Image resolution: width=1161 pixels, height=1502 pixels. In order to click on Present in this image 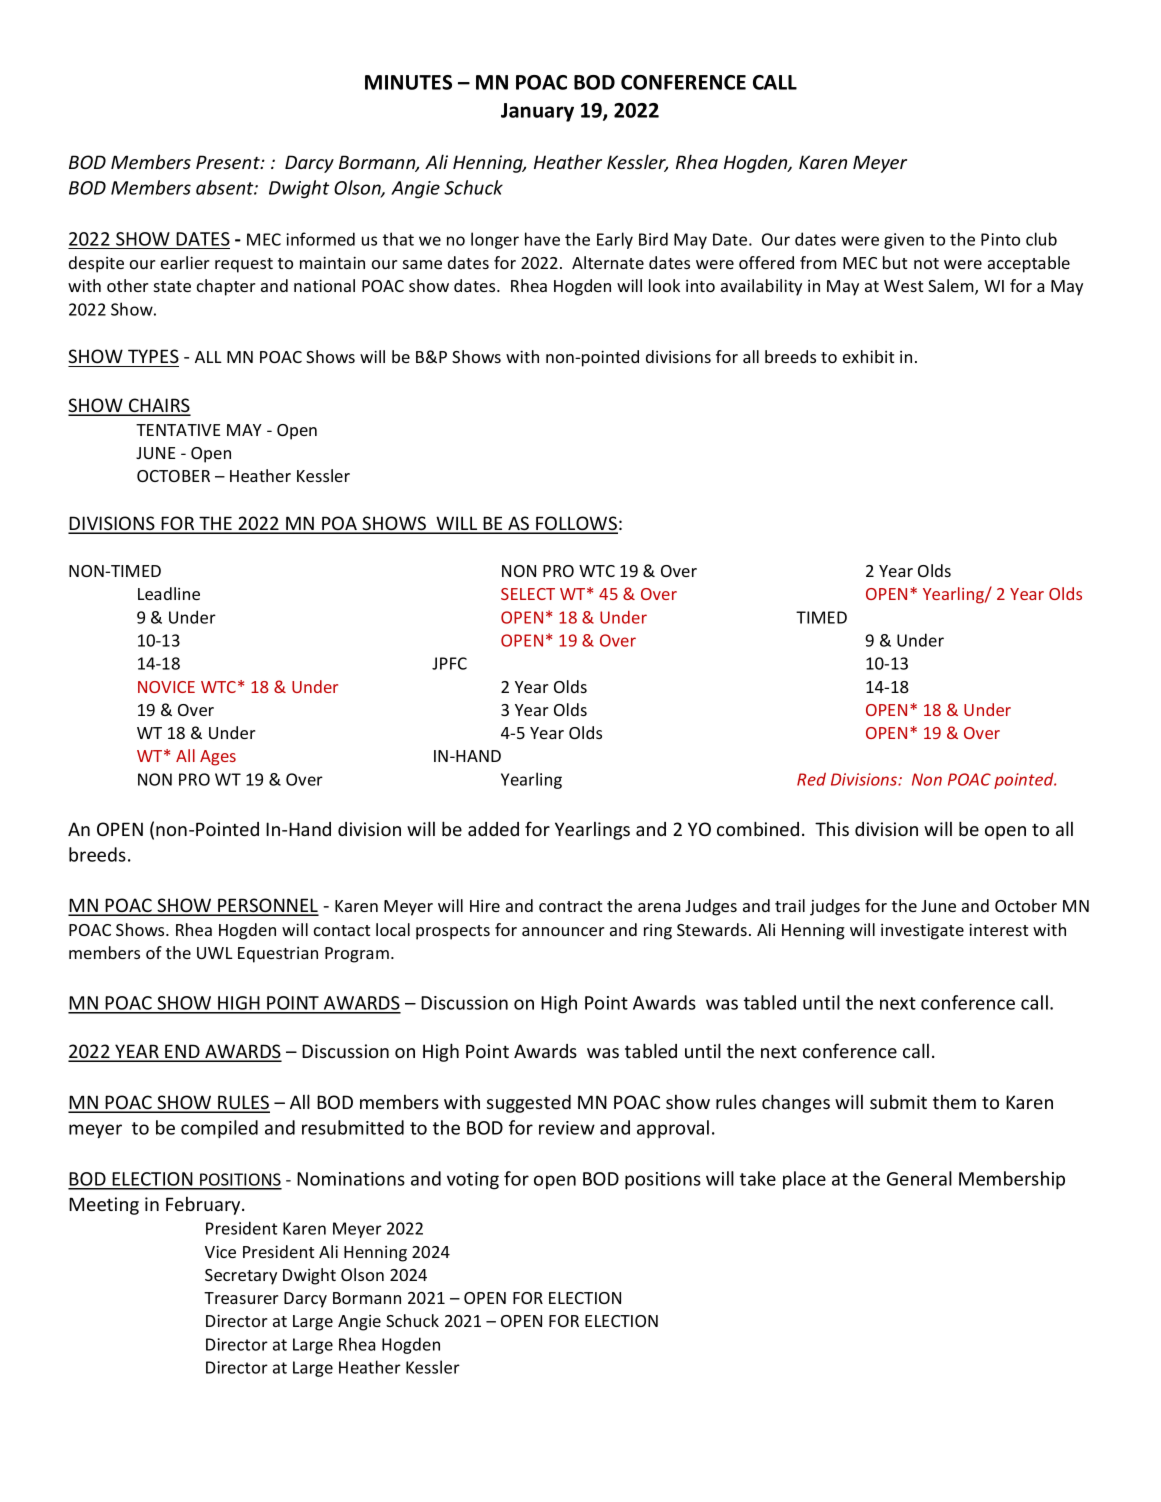, I will do `click(229, 162)`.
